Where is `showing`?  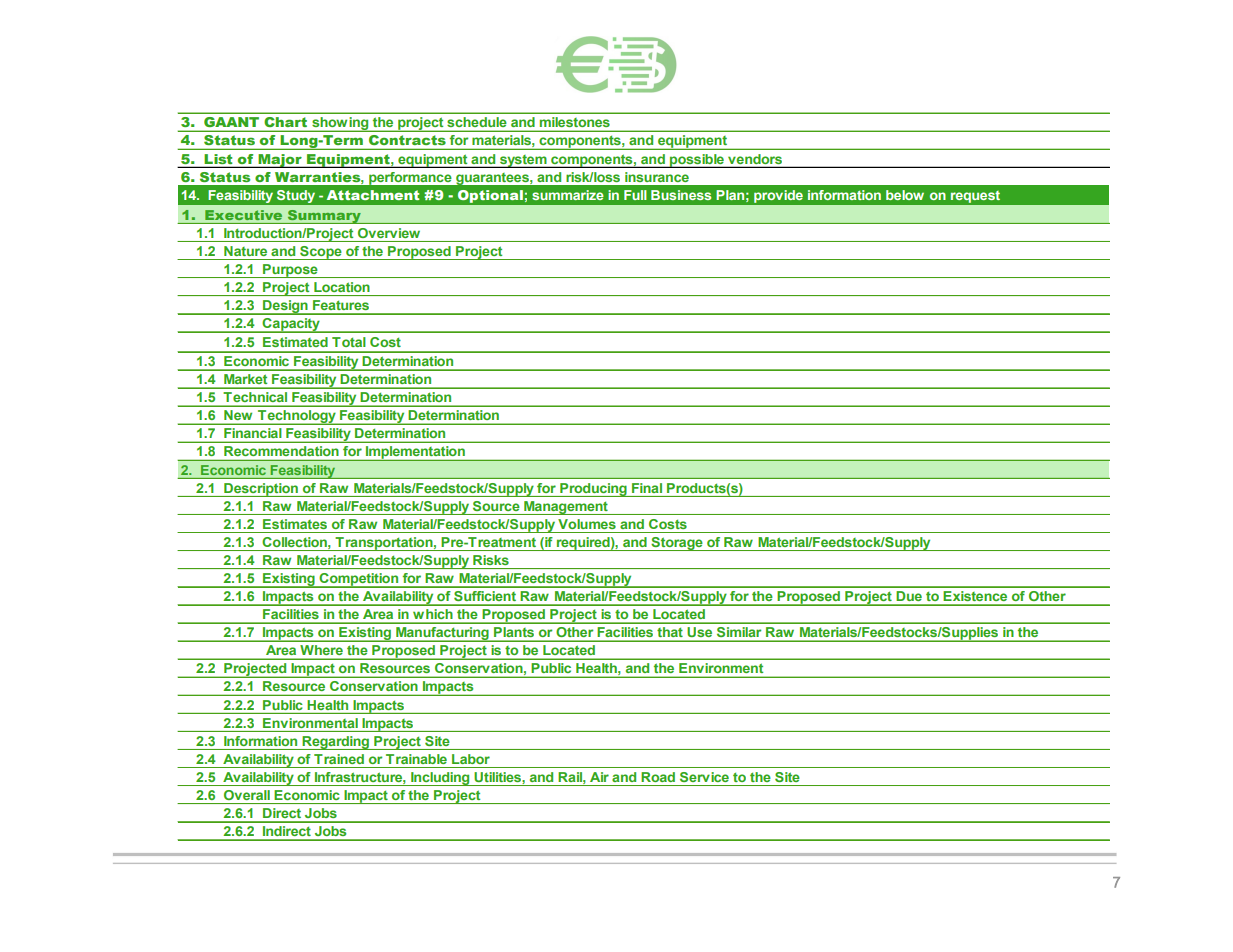
showing is located at coordinates (340, 124).
